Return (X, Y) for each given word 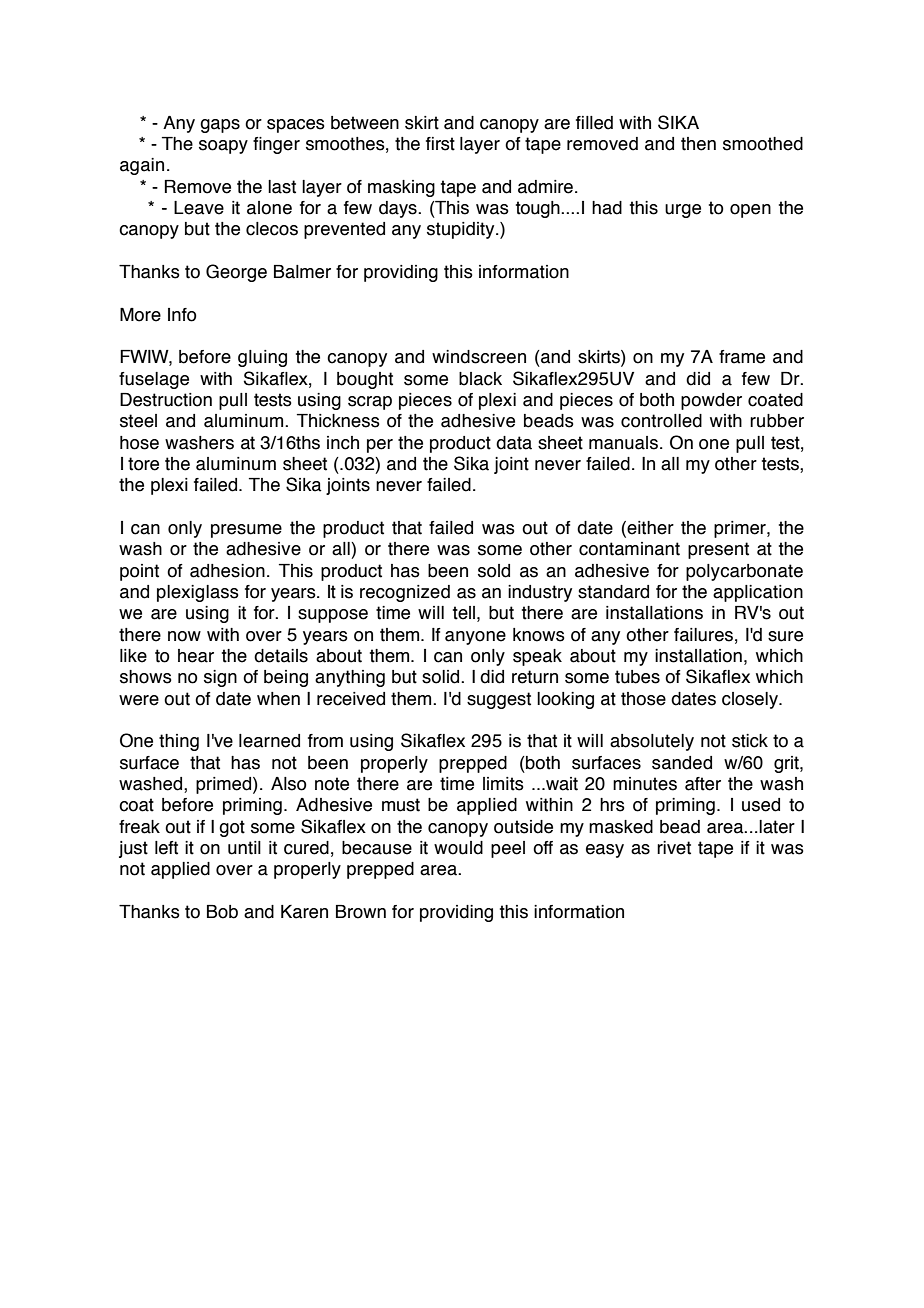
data (514, 443)
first (440, 144)
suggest (499, 700)
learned (269, 741)
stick (750, 741)
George (236, 273)
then (698, 144)
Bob (222, 912)
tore (143, 464)
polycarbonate (744, 572)
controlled (661, 421)
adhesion (227, 571)
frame (742, 357)
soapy (223, 147)
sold (494, 571)
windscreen (479, 357)
